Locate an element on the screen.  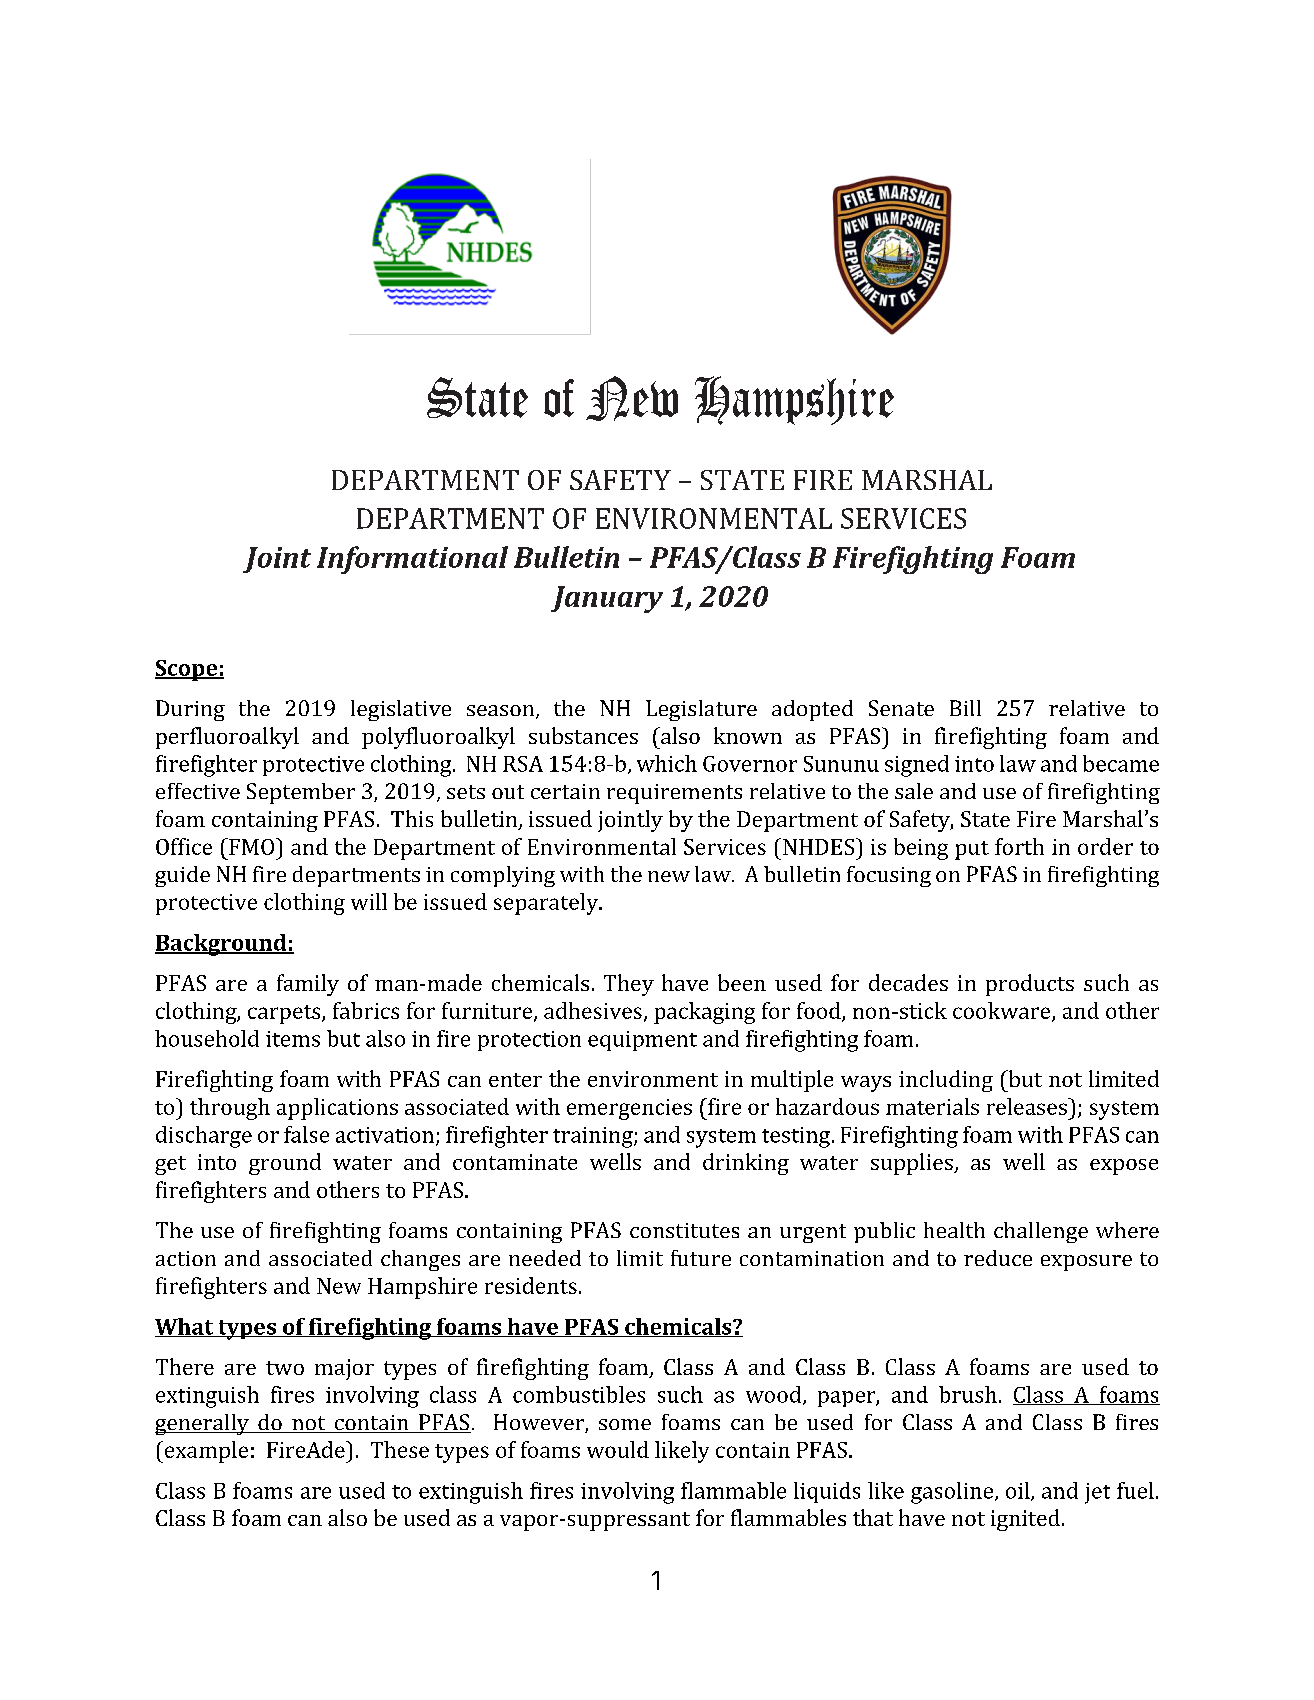
Informational is located at coordinates (412, 560).
